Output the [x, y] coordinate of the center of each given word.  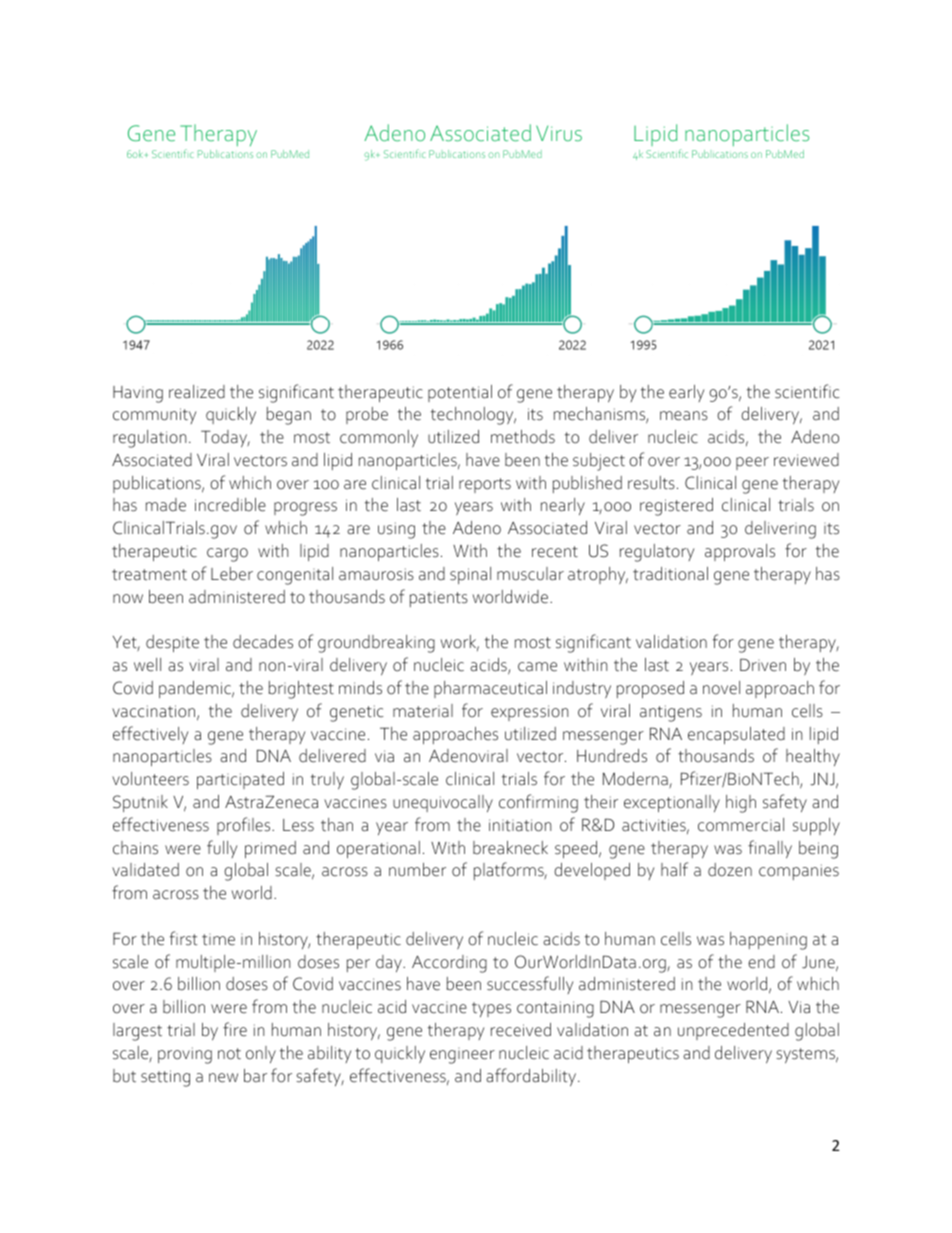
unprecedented [733, 1031]
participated [240, 780]
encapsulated [736, 735]
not [229, 1054]
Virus [559, 133]
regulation [149, 439]
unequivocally [443, 803]
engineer [462, 1056]
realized [197, 392]
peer [752, 463]
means [684, 416]
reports [485, 485]
